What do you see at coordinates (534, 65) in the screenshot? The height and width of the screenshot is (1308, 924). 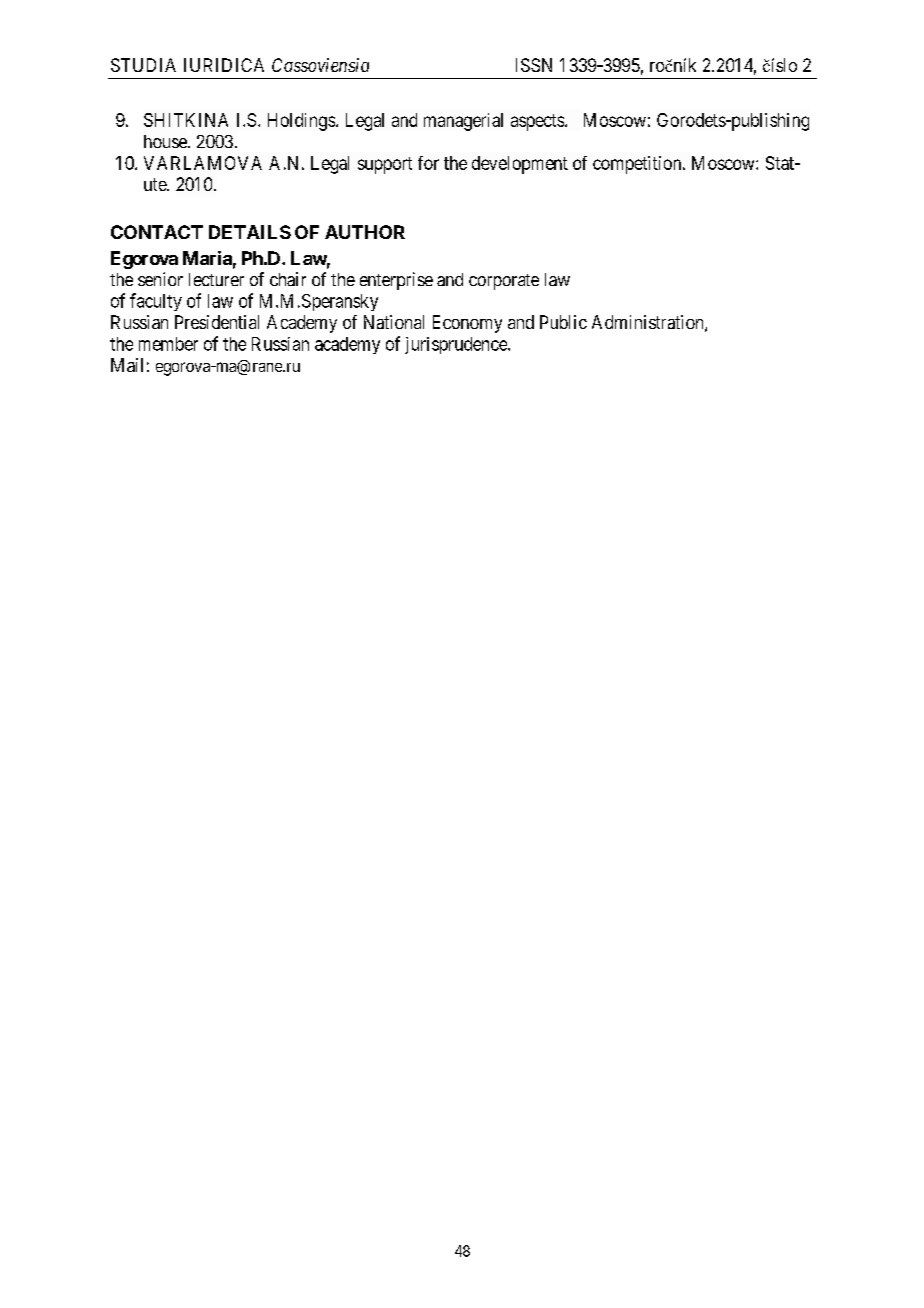 I see `ISSN` at bounding box center [534, 65].
